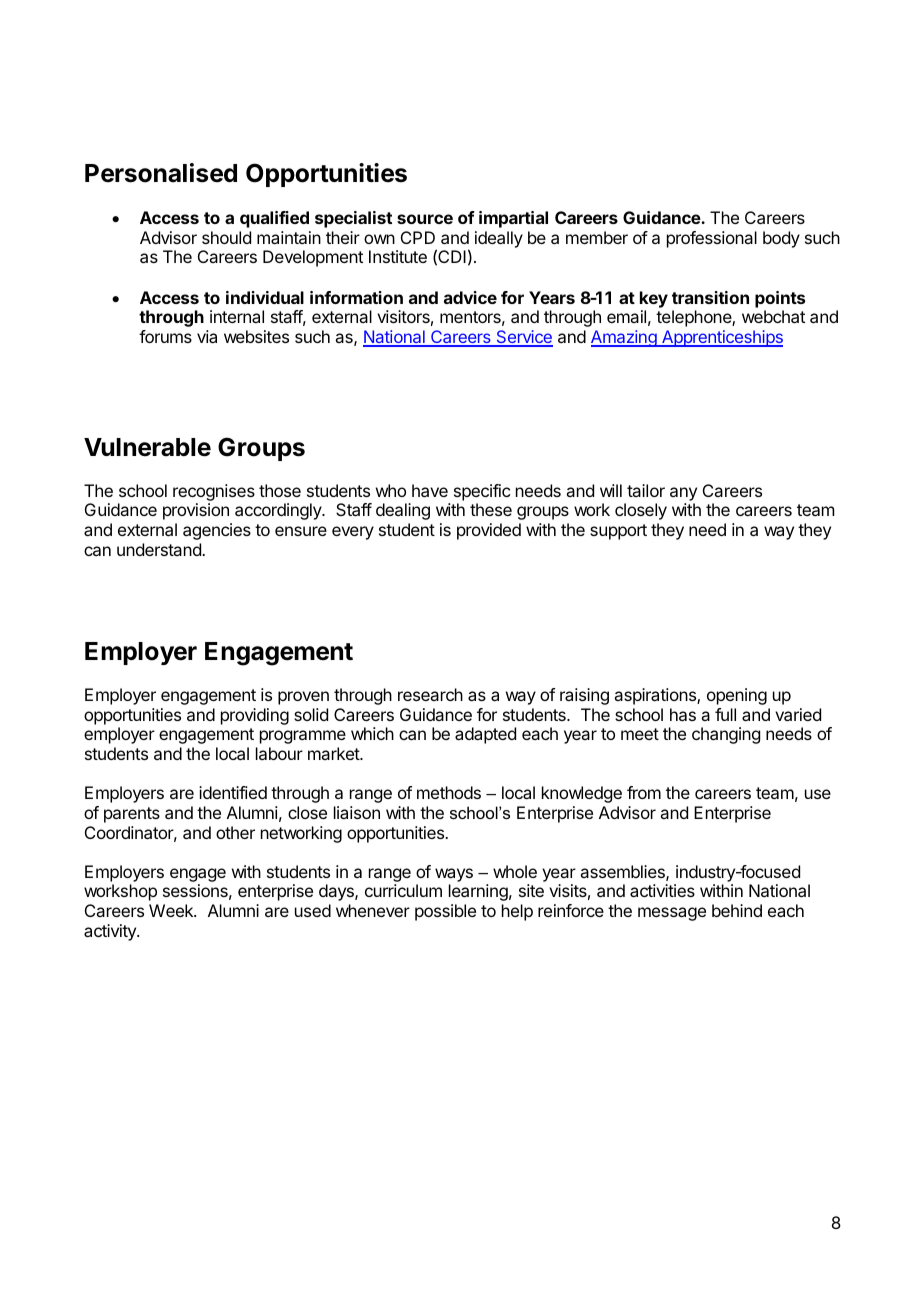 This screenshot has height=1308, width=924. What do you see at coordinates (737, 910) in the screenshot?
I see `behind` at bounding box center [737, 910].
